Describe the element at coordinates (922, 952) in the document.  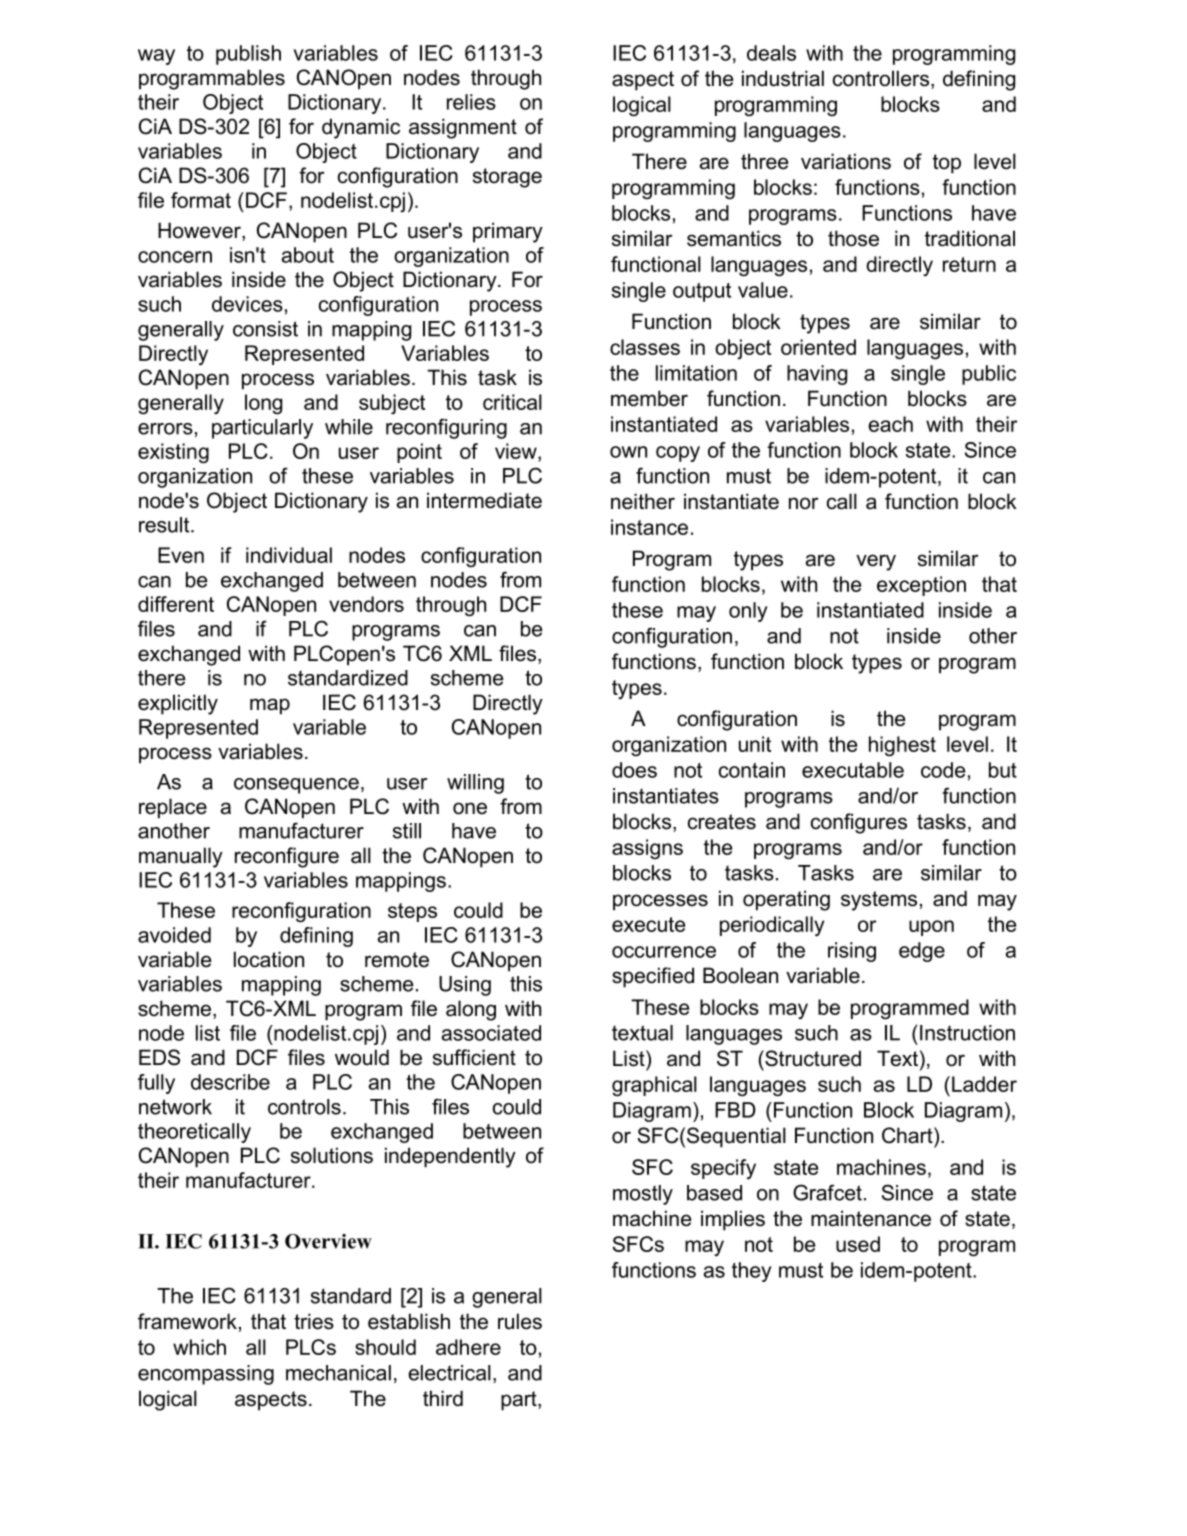
I see `edge` at that location.
